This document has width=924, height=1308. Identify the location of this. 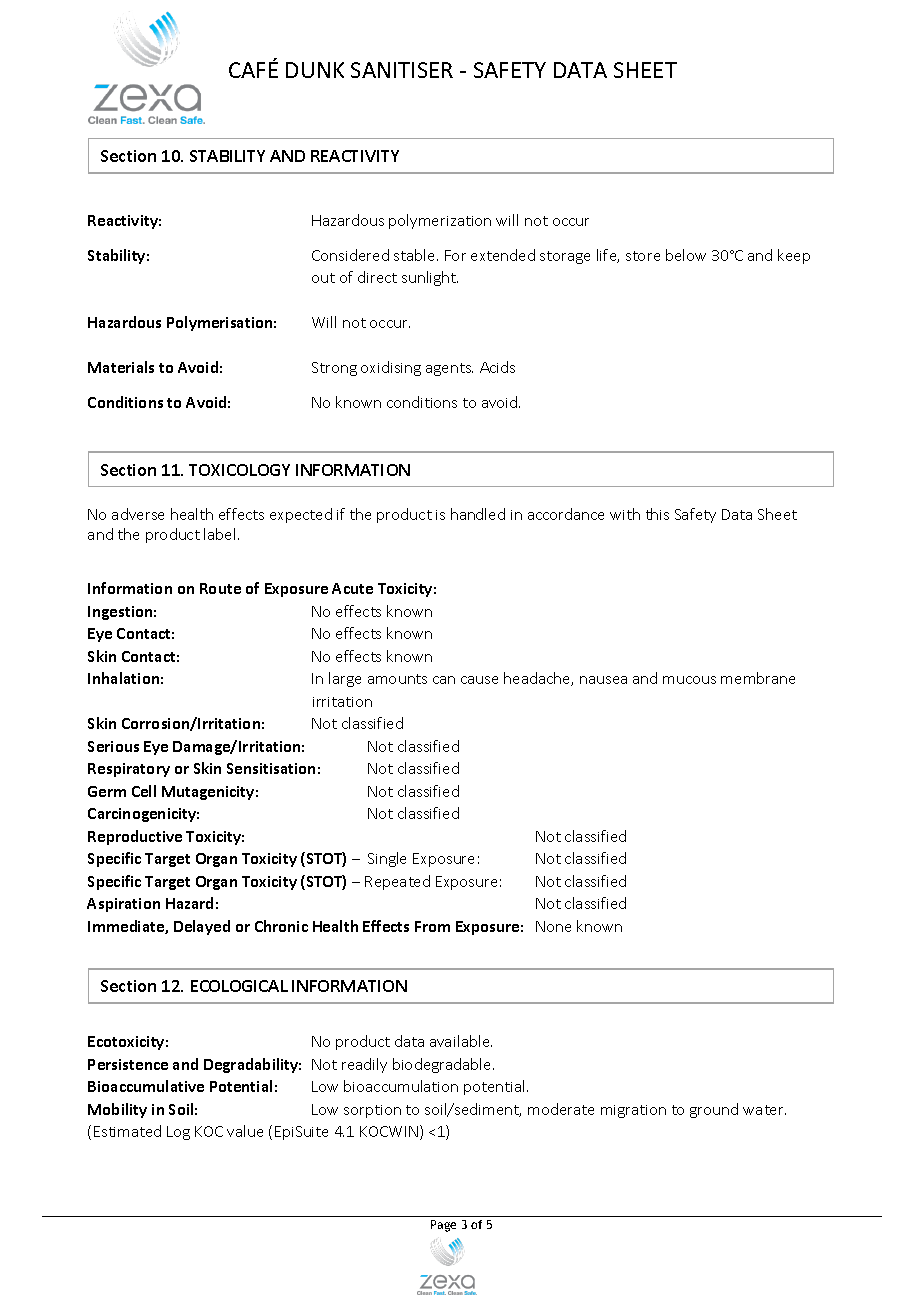
(657, 514).
